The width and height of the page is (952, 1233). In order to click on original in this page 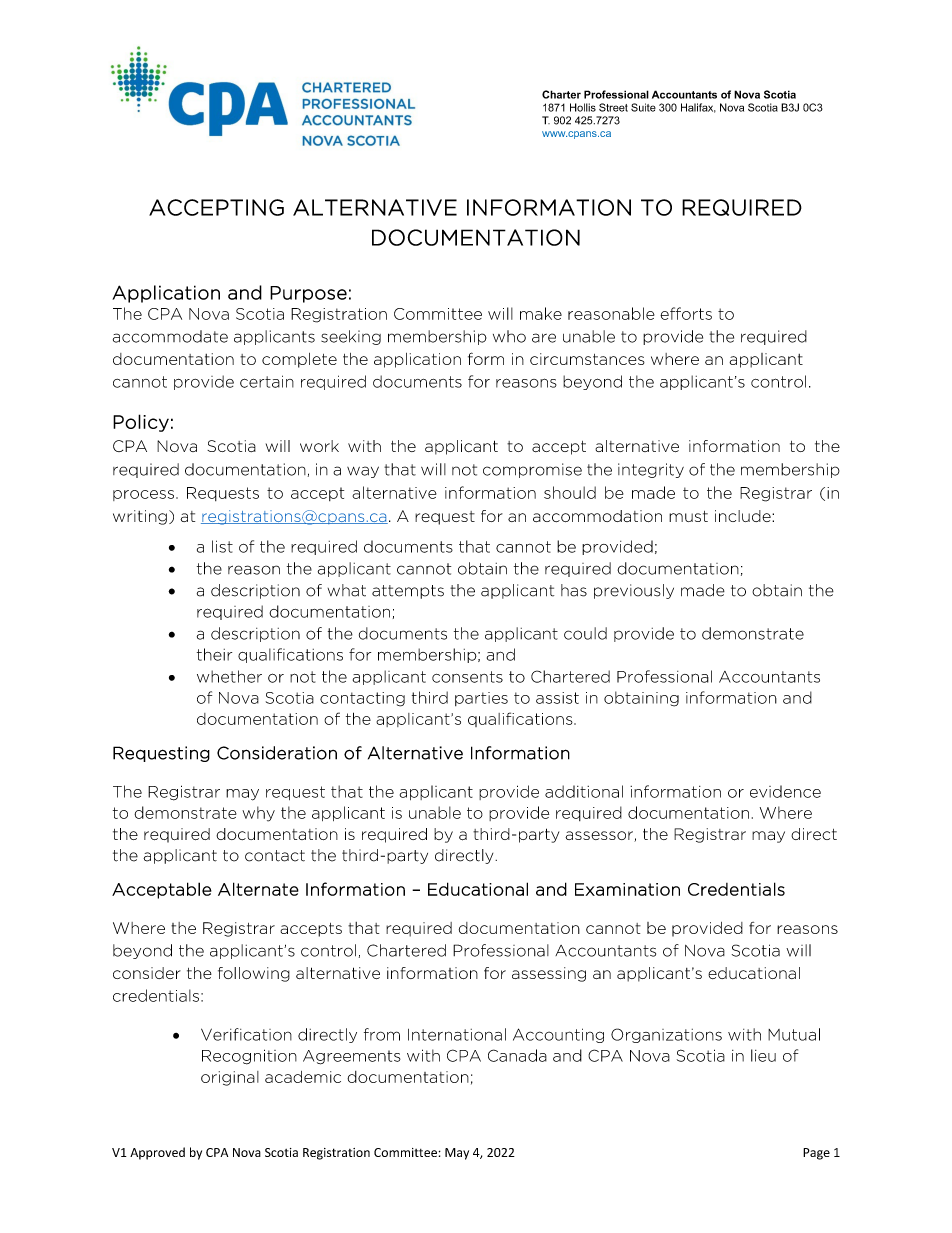, I will do `click(230, 1078)`.
